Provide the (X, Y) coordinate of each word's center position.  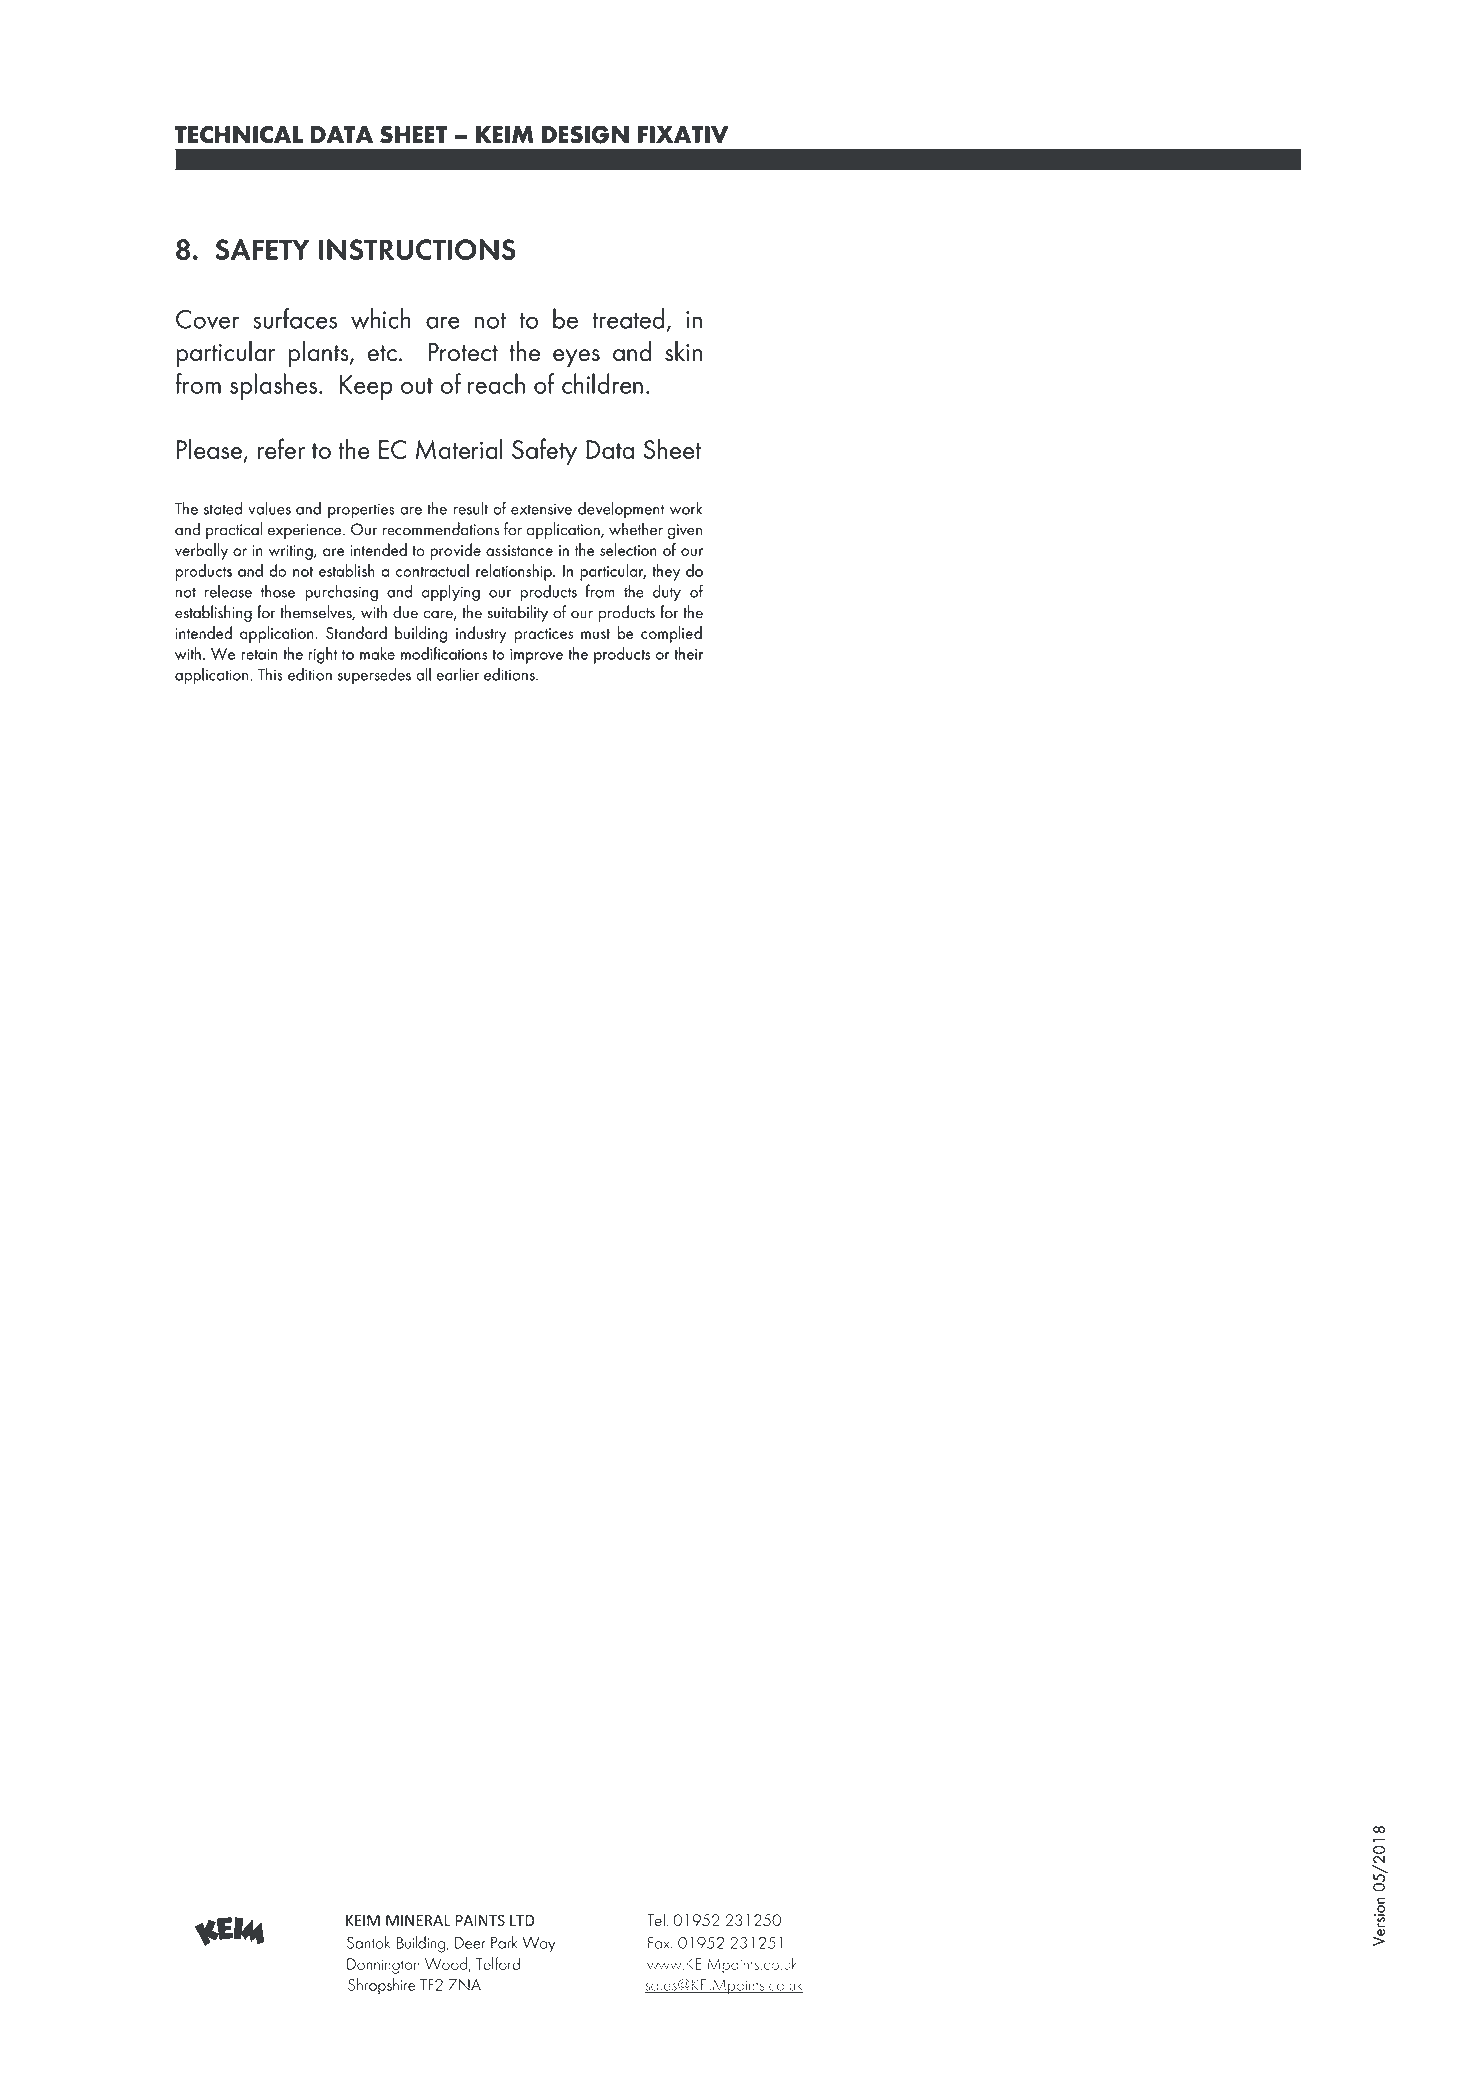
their (689, 653)
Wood (446, 1963)
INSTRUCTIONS (417, 249)
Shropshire (382, 1986)
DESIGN (585, 134)
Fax (660, 1943)
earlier (457, 674)
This (270, 674)
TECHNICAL (239, 135)
